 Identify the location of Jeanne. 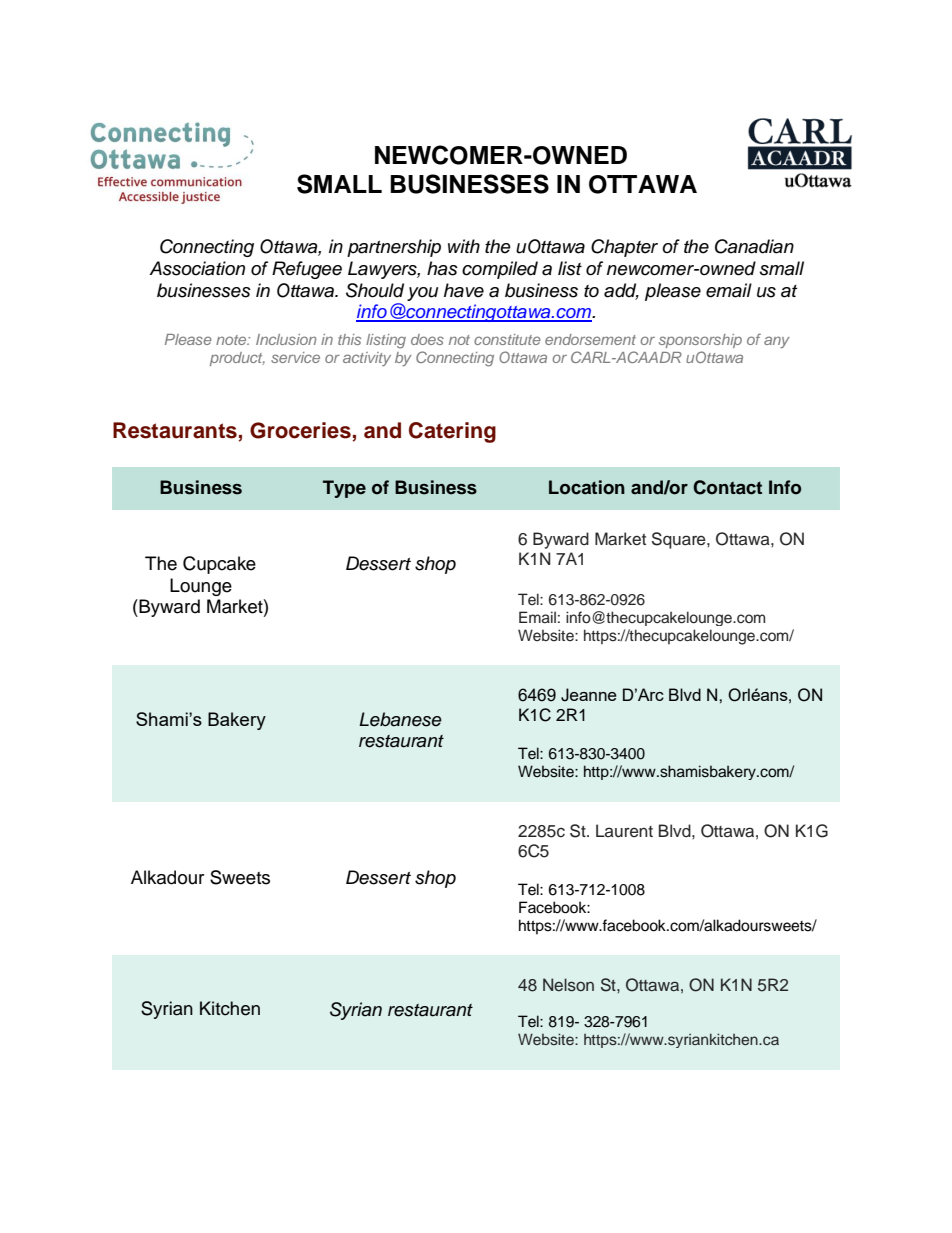
(589, 695).
